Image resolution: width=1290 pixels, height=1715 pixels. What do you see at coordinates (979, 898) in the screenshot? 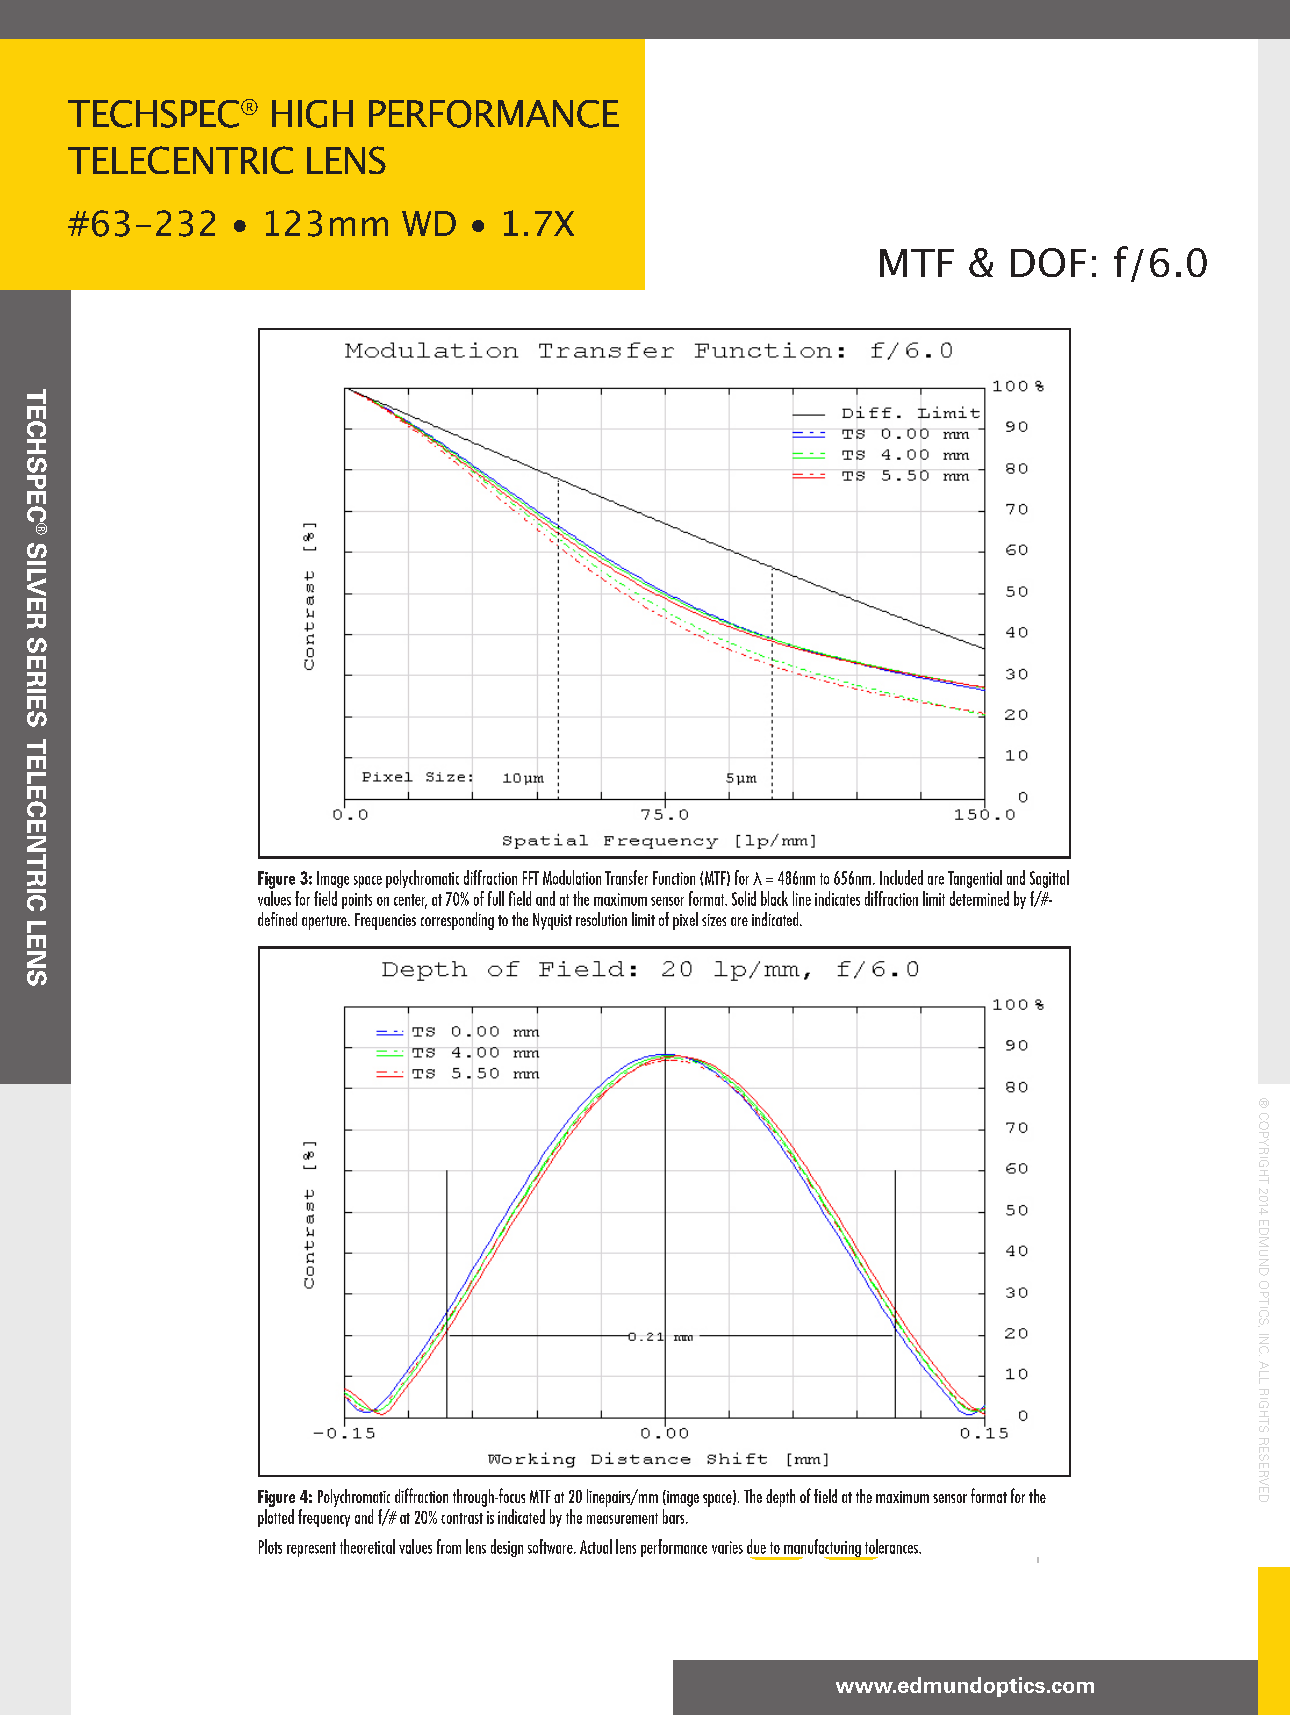
I see `determined` at bounding box center [979, 898].
